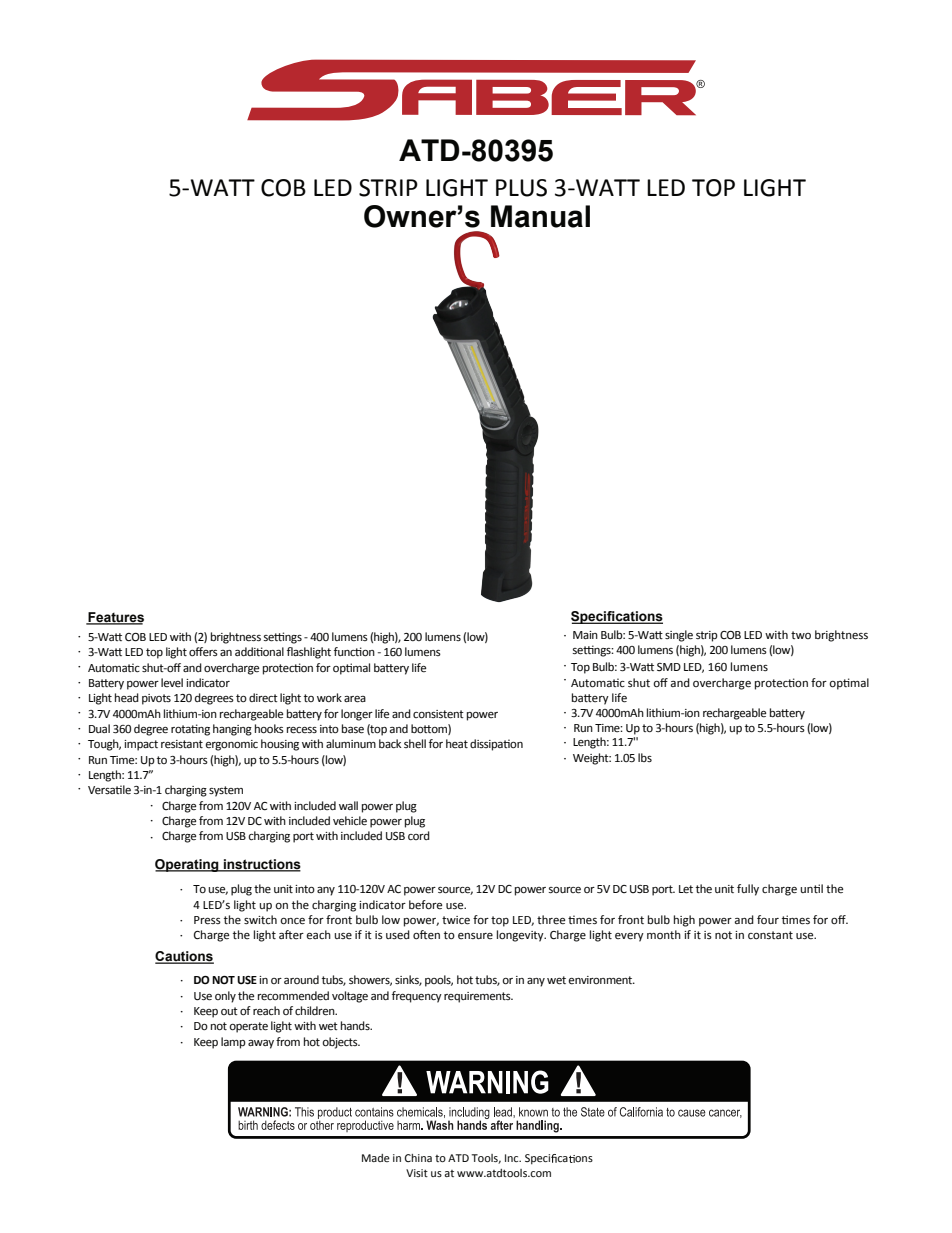 The height and width of the screenshot is (1233, 952). Describe the element at coordinates (115, 618) in the screenshot. I see `Features` at that location.
